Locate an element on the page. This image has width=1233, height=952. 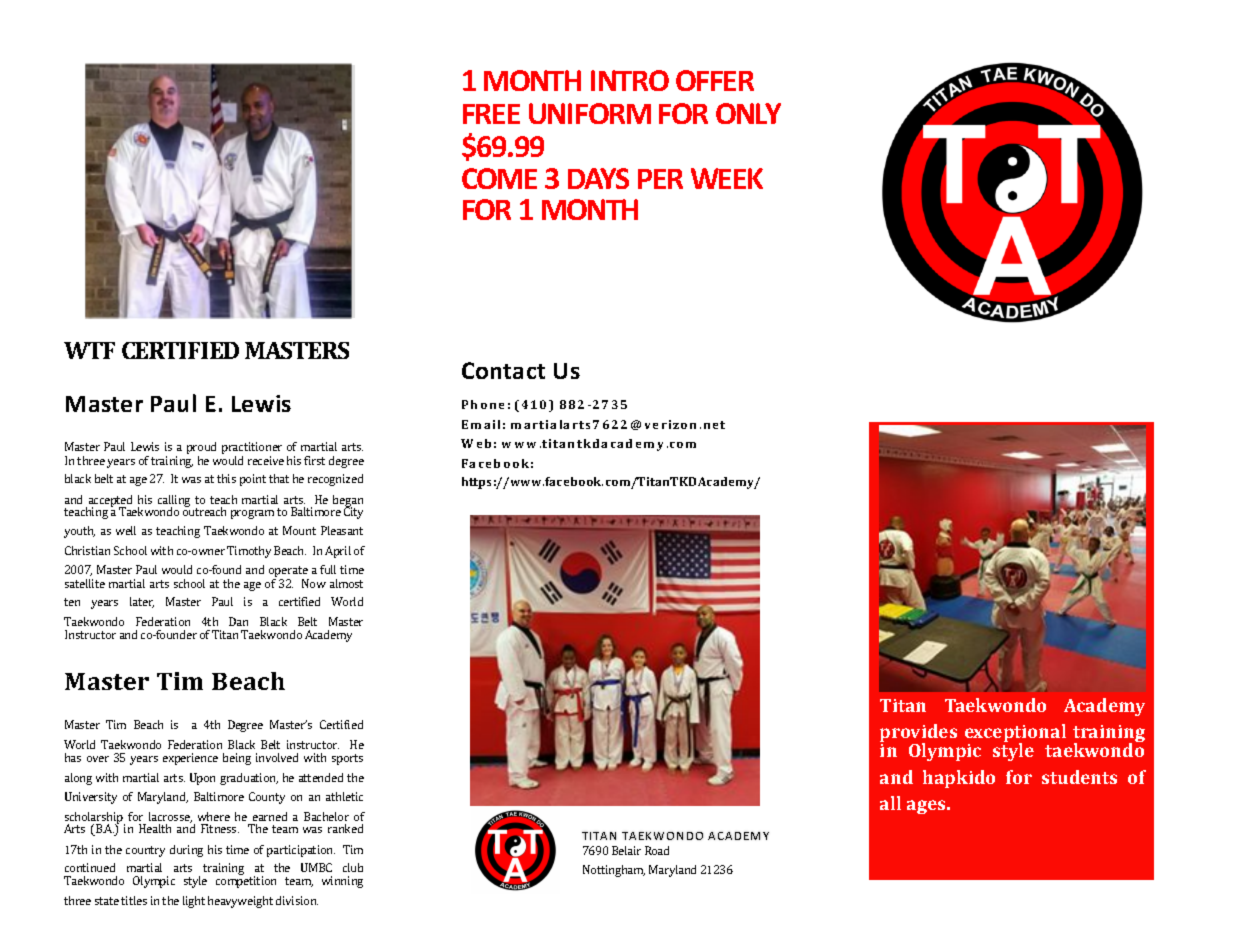
Contact is located at coordinates (503, 370).
